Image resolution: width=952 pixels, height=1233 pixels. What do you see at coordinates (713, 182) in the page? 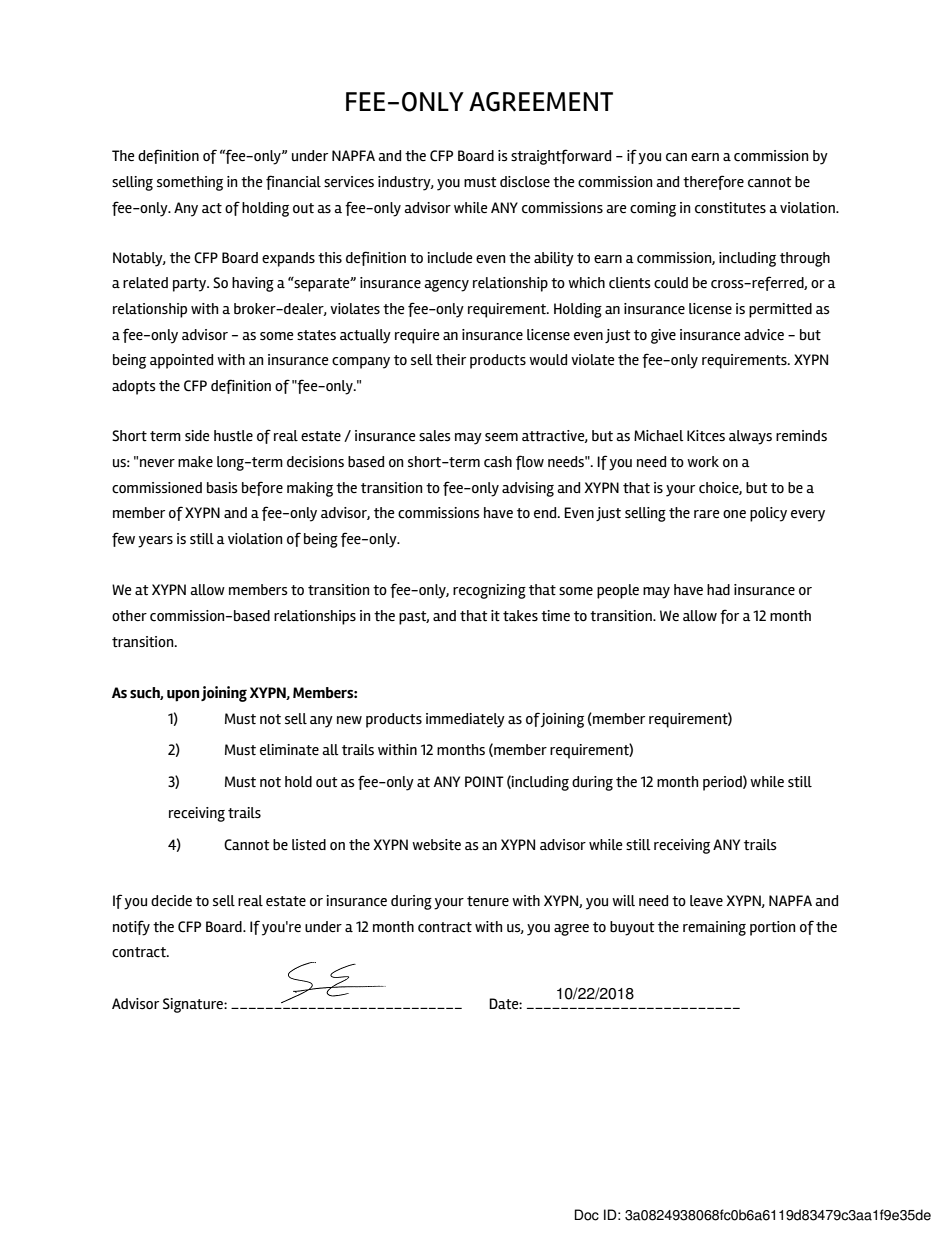
I see `therefore` at bounding box center [713, 182].
